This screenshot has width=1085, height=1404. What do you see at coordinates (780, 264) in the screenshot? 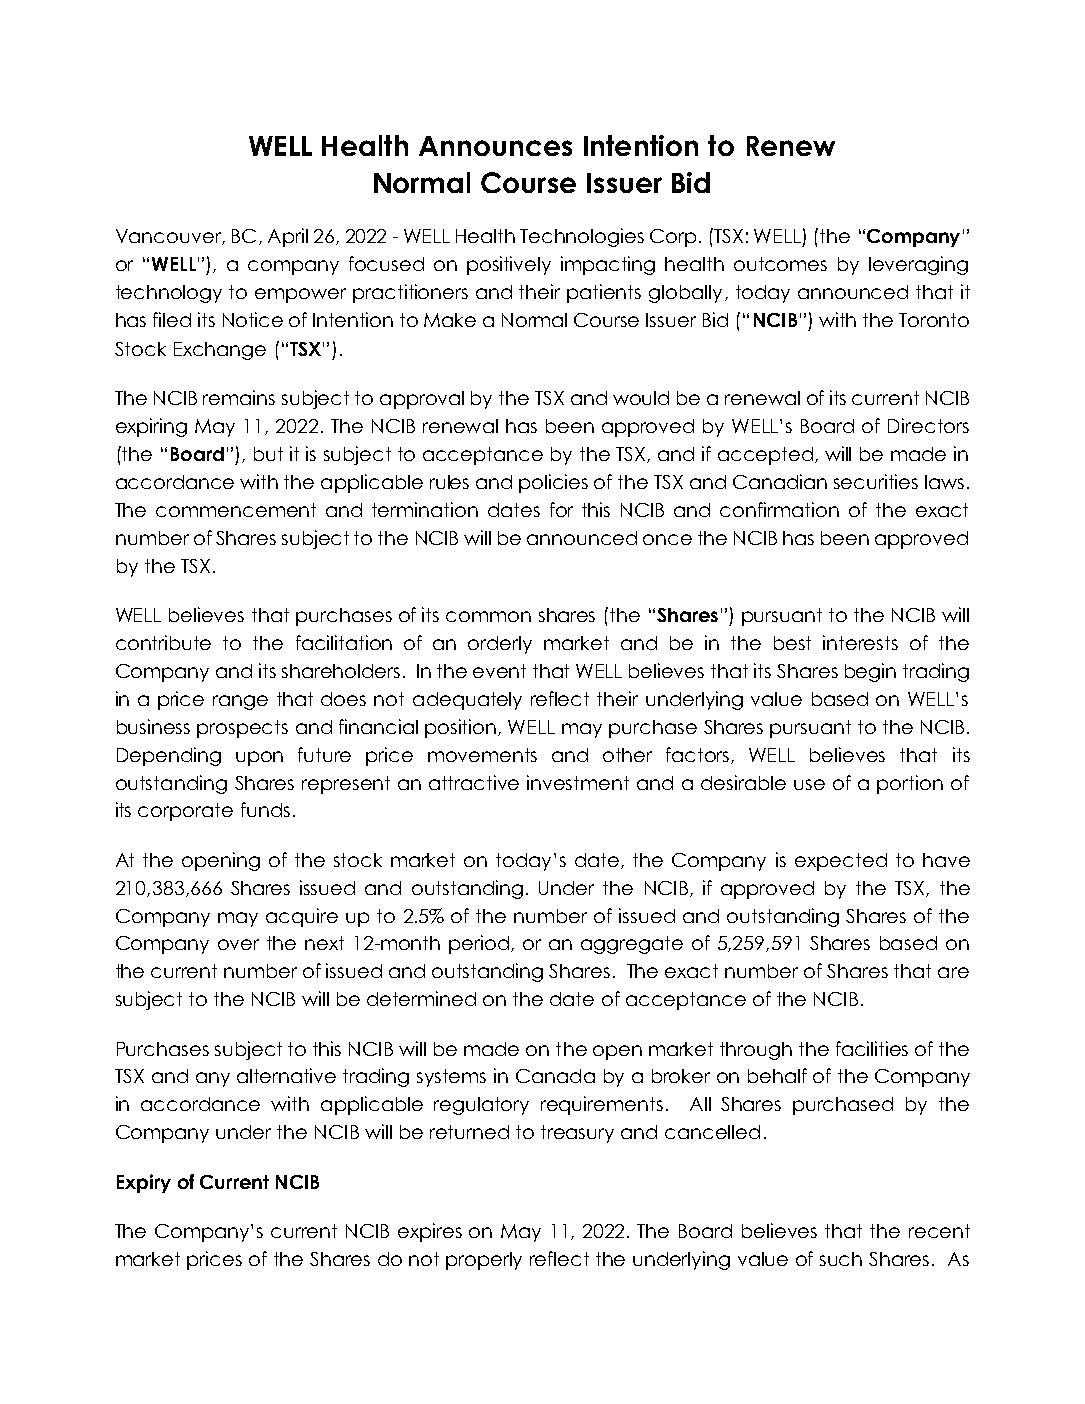
I see `outcomes` at bounding box center [780, 264].
